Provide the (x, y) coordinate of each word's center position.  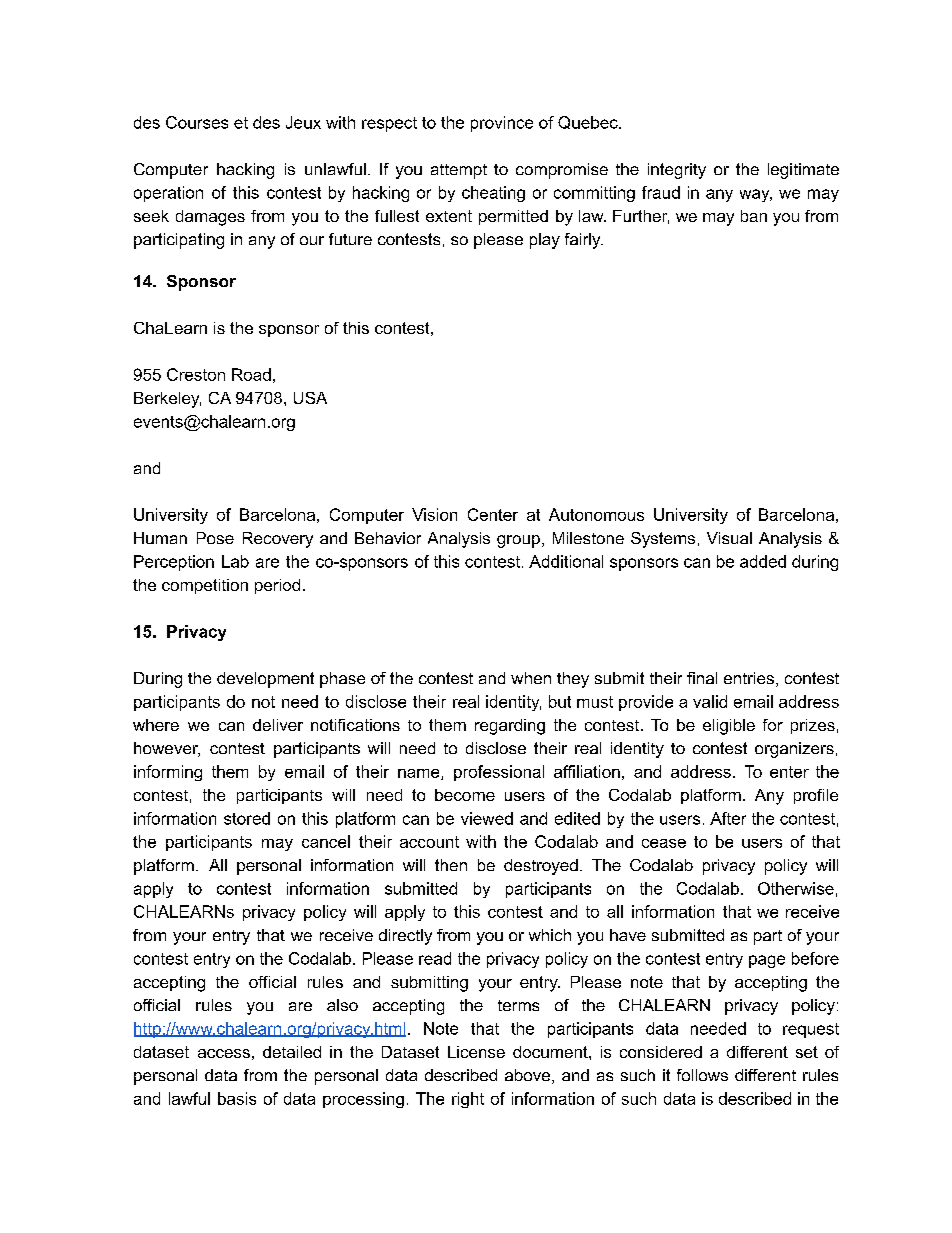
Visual (729, 538)
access (224, 1053)
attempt (459, 171)
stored (247, 818)
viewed (487, 818)
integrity (677, 171)
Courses (197, 122)
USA (310, 398)
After (728, 818)
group (518, 541)
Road (251, 374)
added (763, 561)
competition (205, 586)
